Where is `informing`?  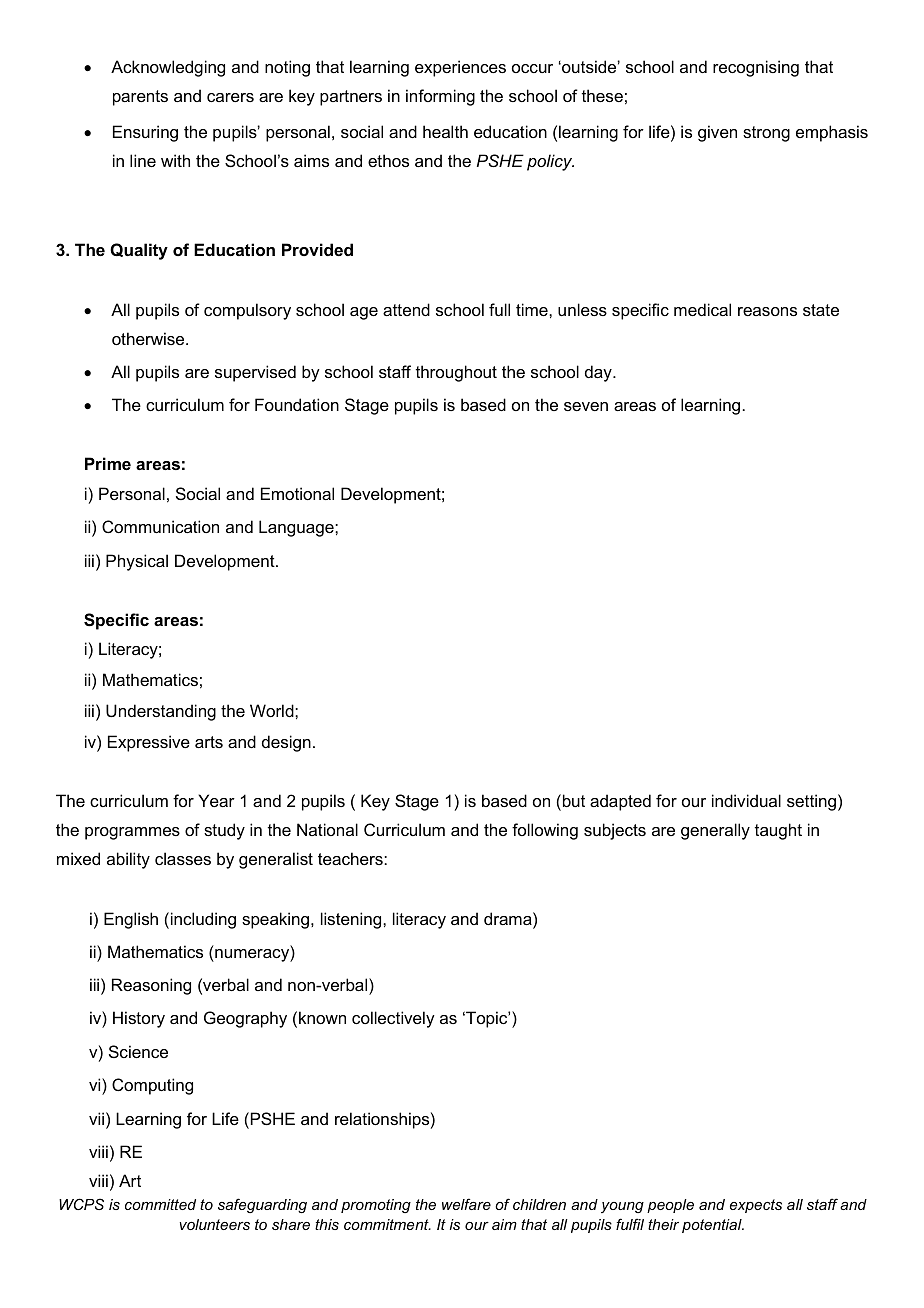 informing is located at coordinates (440, 97).
